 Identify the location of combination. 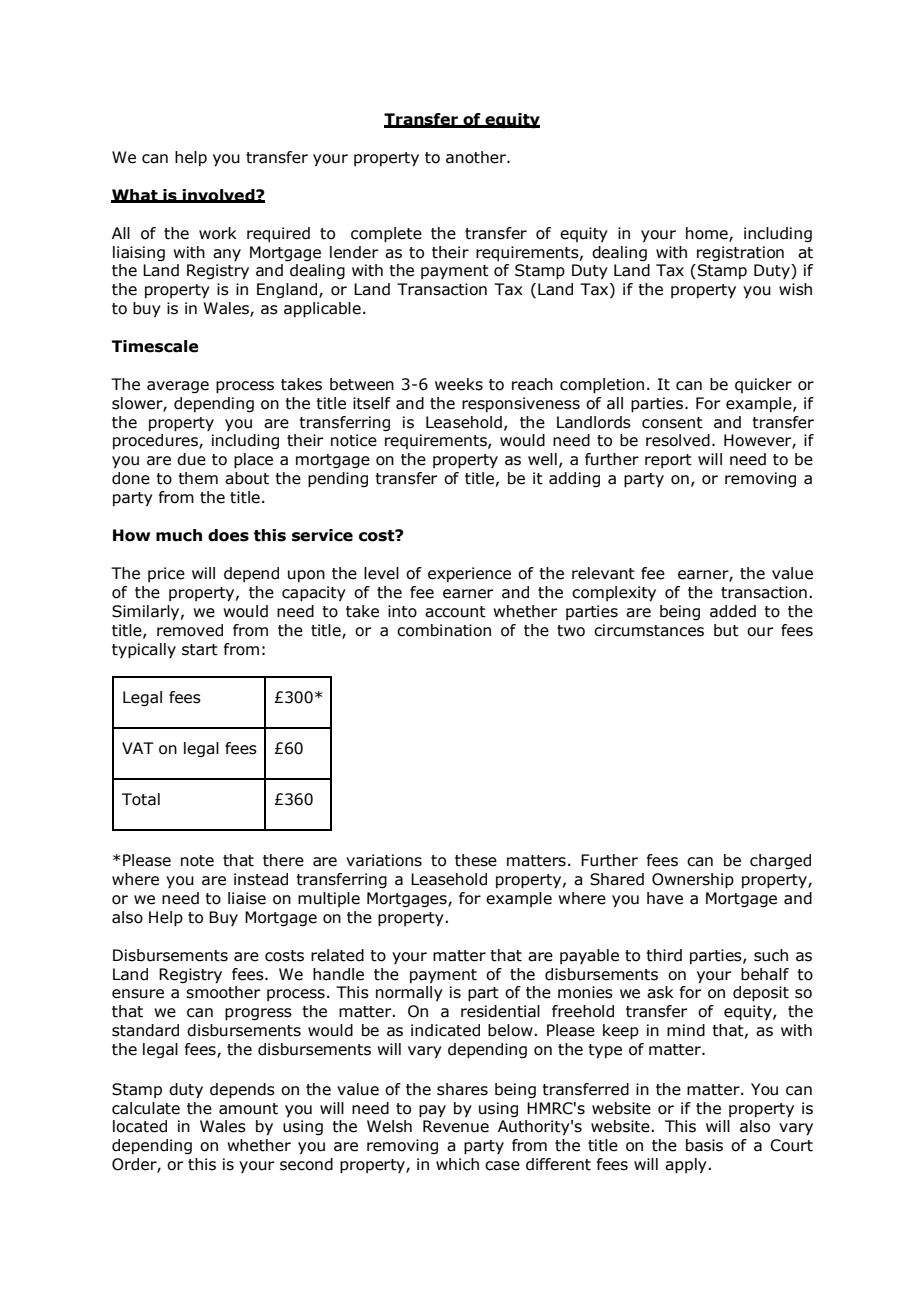
(444, 630).
